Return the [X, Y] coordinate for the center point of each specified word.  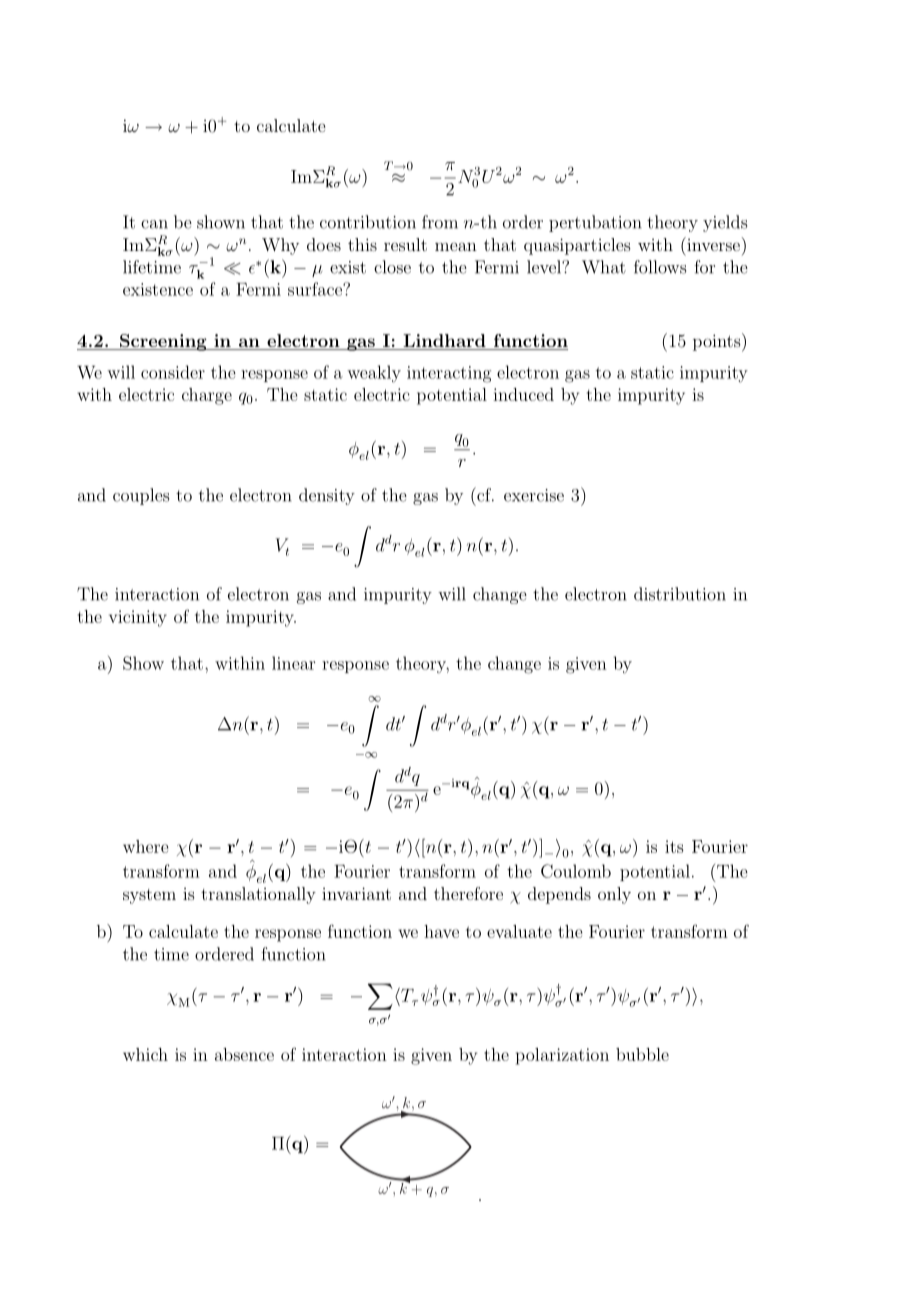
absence [244, 1054]
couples [141, 496]
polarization [562, 1056]
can [154, 224]
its [674, 846]
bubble [642, 1054]
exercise [534, 495]
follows [660, 267]
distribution [680, 594]
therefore [468, 893]
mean [456, 246]
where [146, 846]
